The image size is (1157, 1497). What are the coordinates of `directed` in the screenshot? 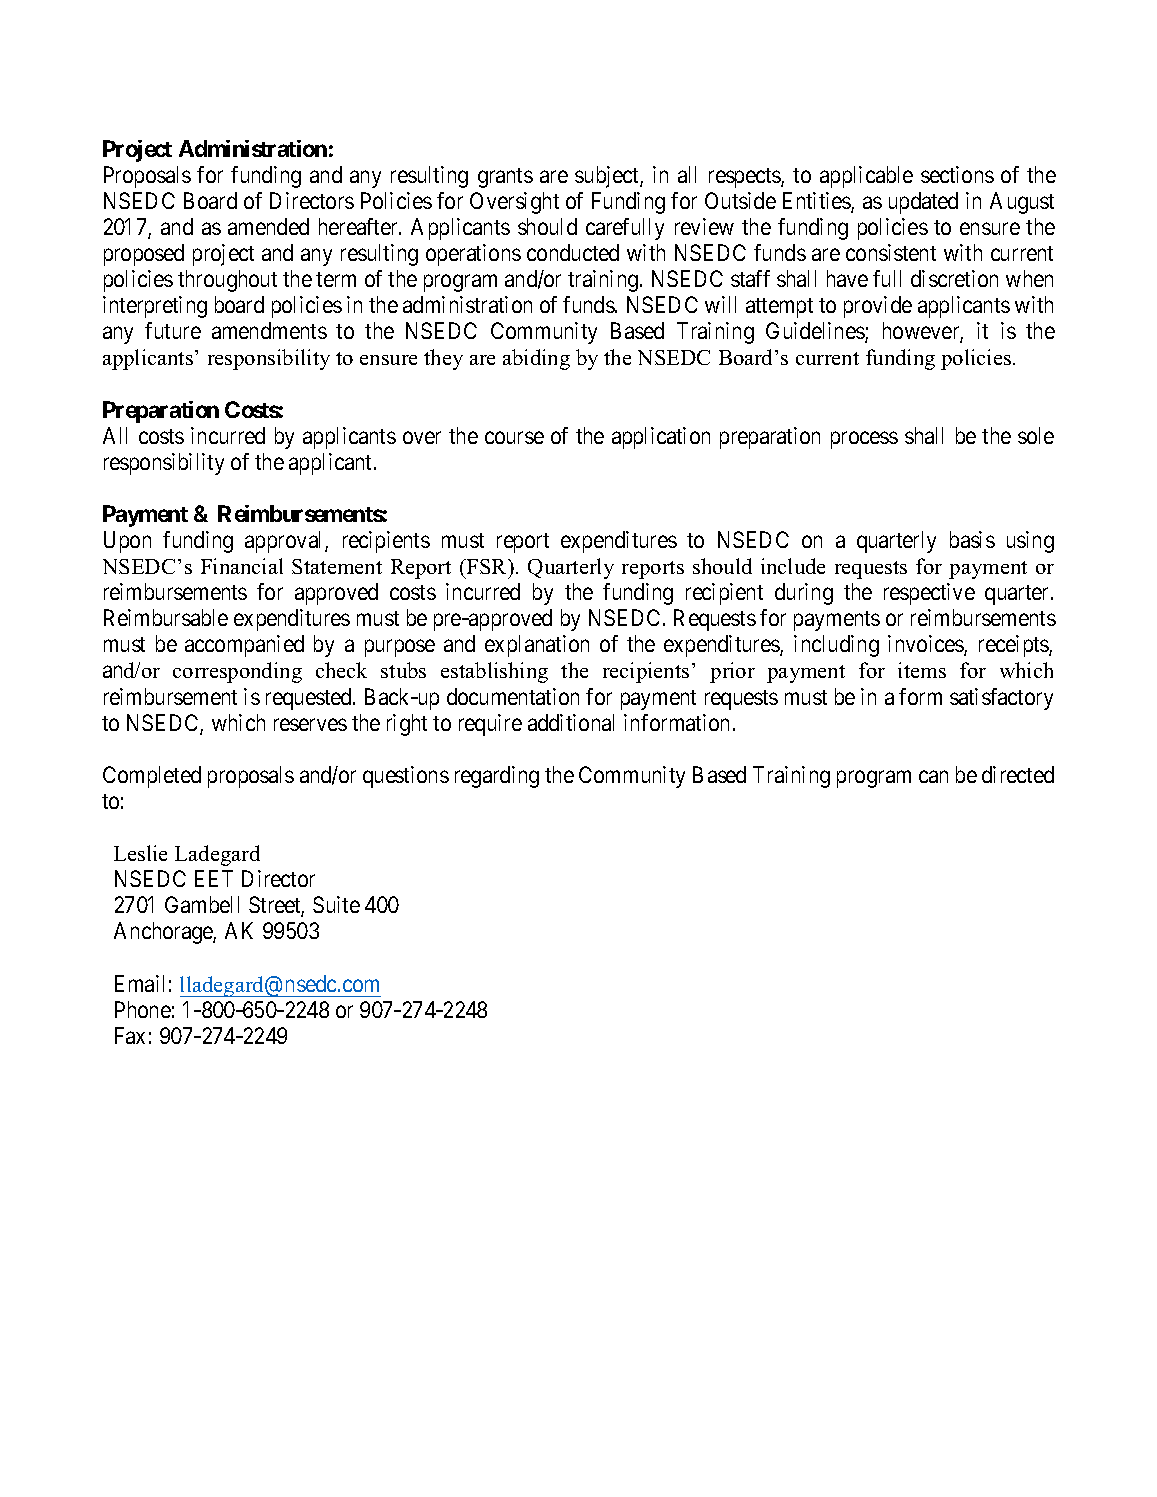 It's located at (1018, 774).
